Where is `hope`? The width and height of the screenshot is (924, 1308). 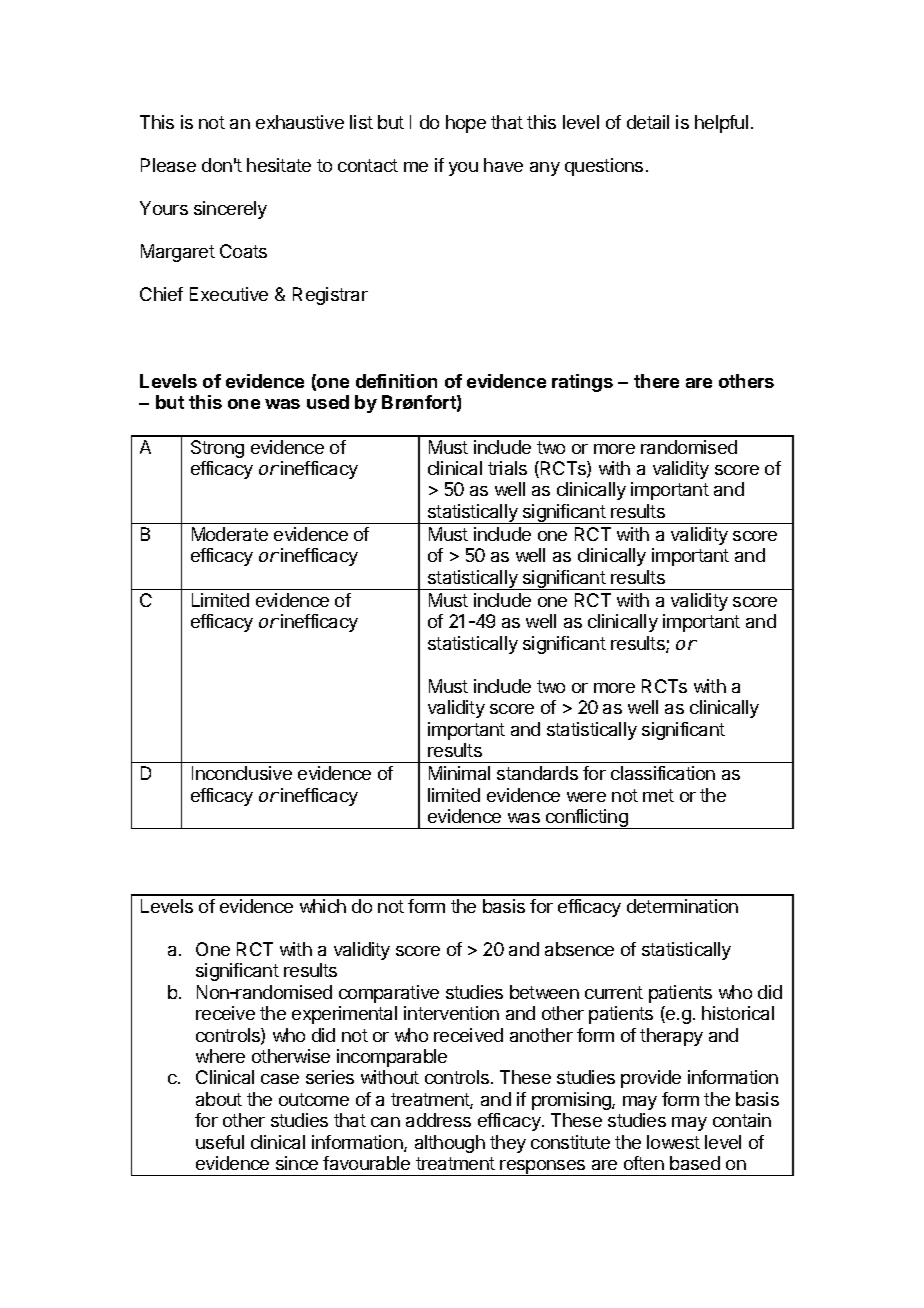
hope is located at coordinates (466, 124).
